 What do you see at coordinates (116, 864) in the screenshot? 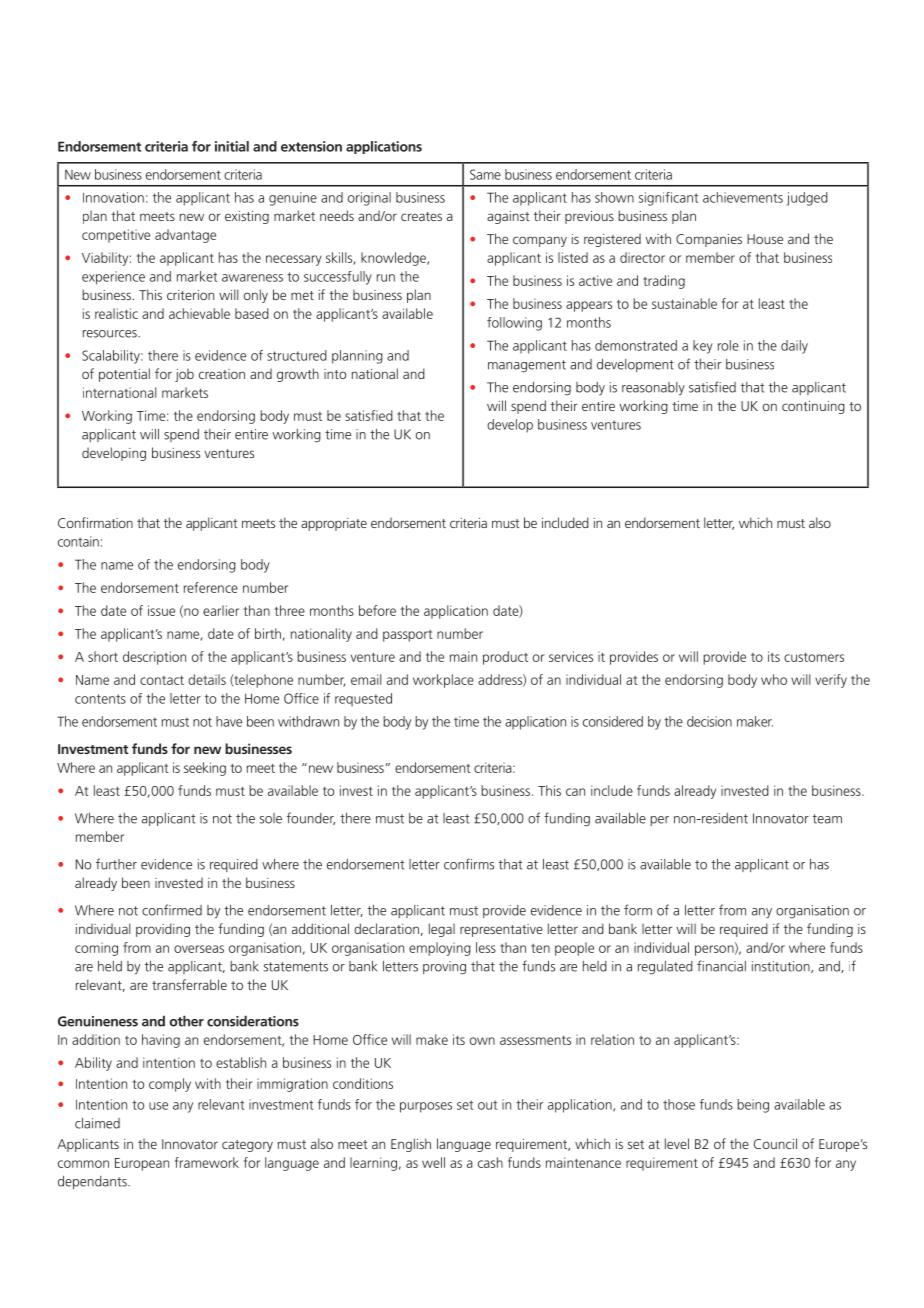
I see `further` at bounding box center [116, 864].
